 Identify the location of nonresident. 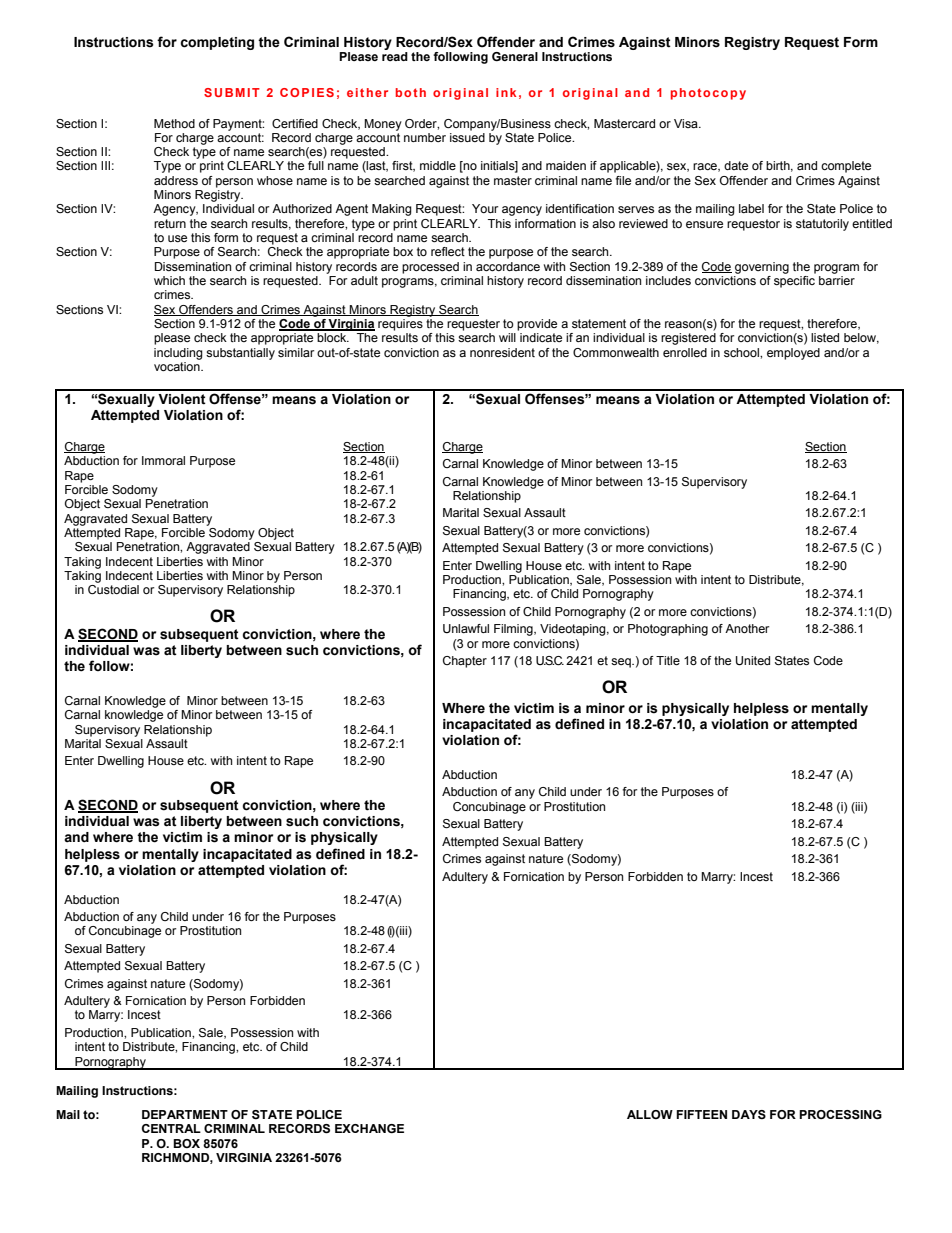
(502, 352).
